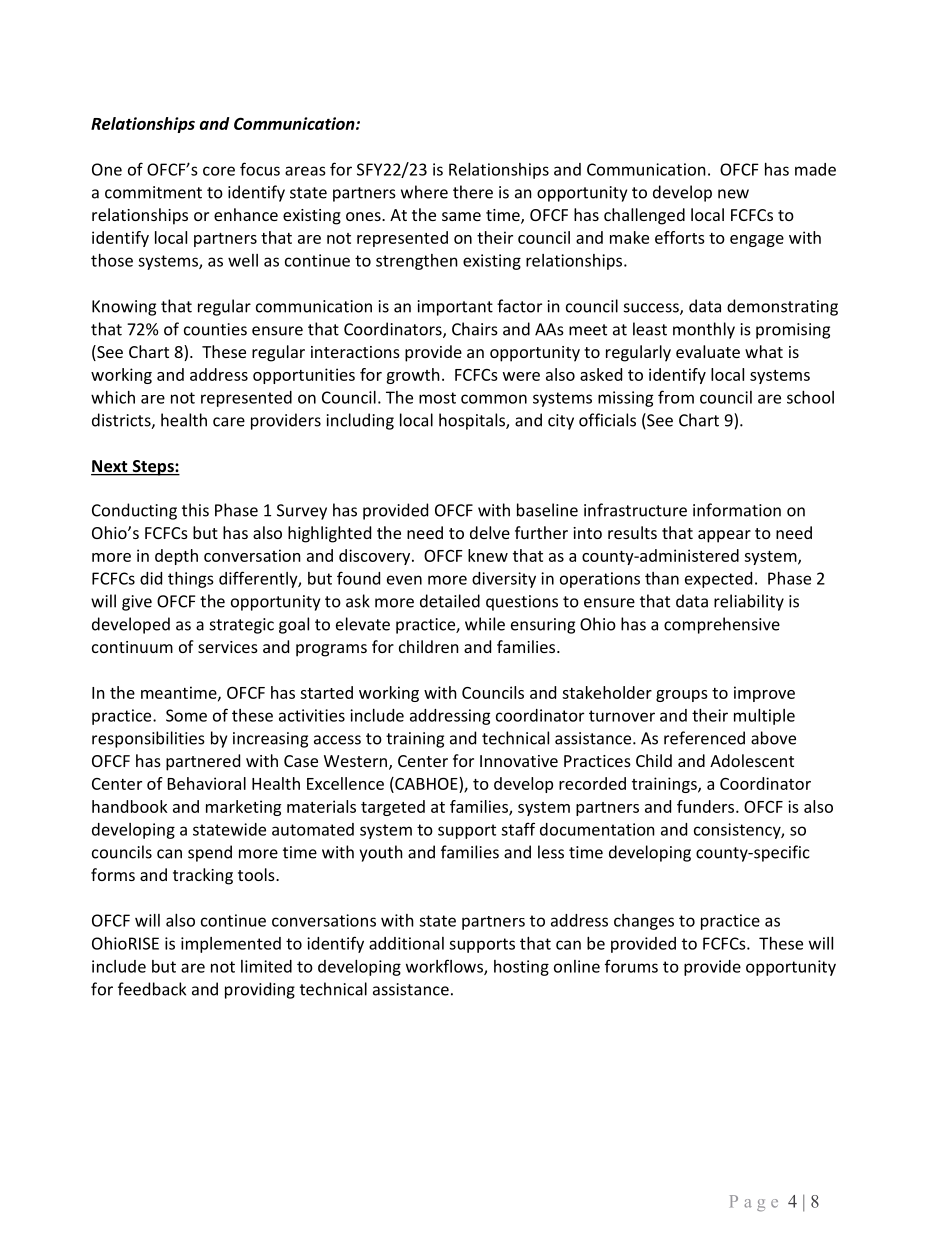  What do you see at coordinates (485, 624) in the image?
I see `while` at bounding box center [485, 624].
